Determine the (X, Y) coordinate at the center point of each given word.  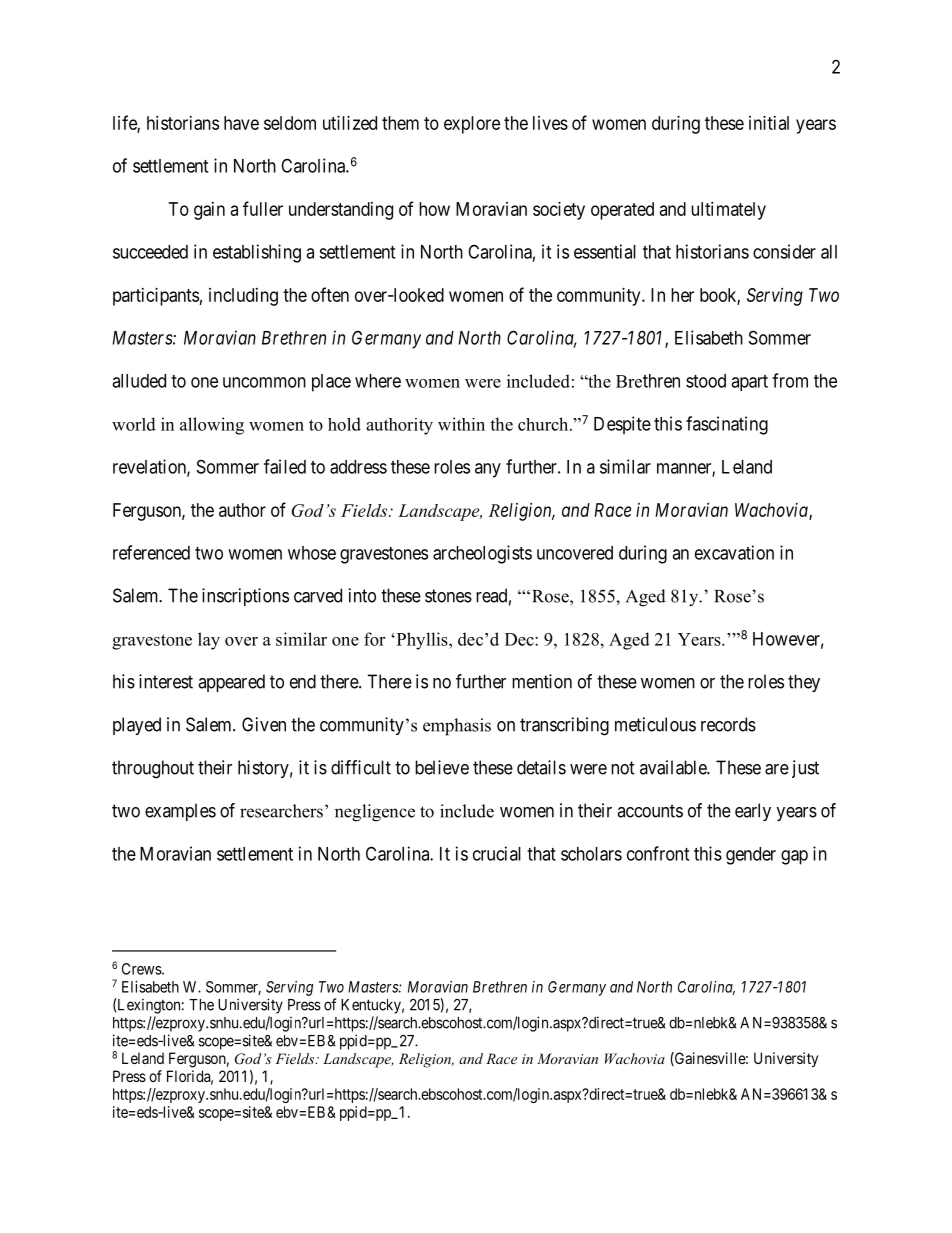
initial (769, 123)
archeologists (482, 554)
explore (472, 125)
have (241, 123)
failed (285, 466)
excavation (734, 552)
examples (180, 812)
